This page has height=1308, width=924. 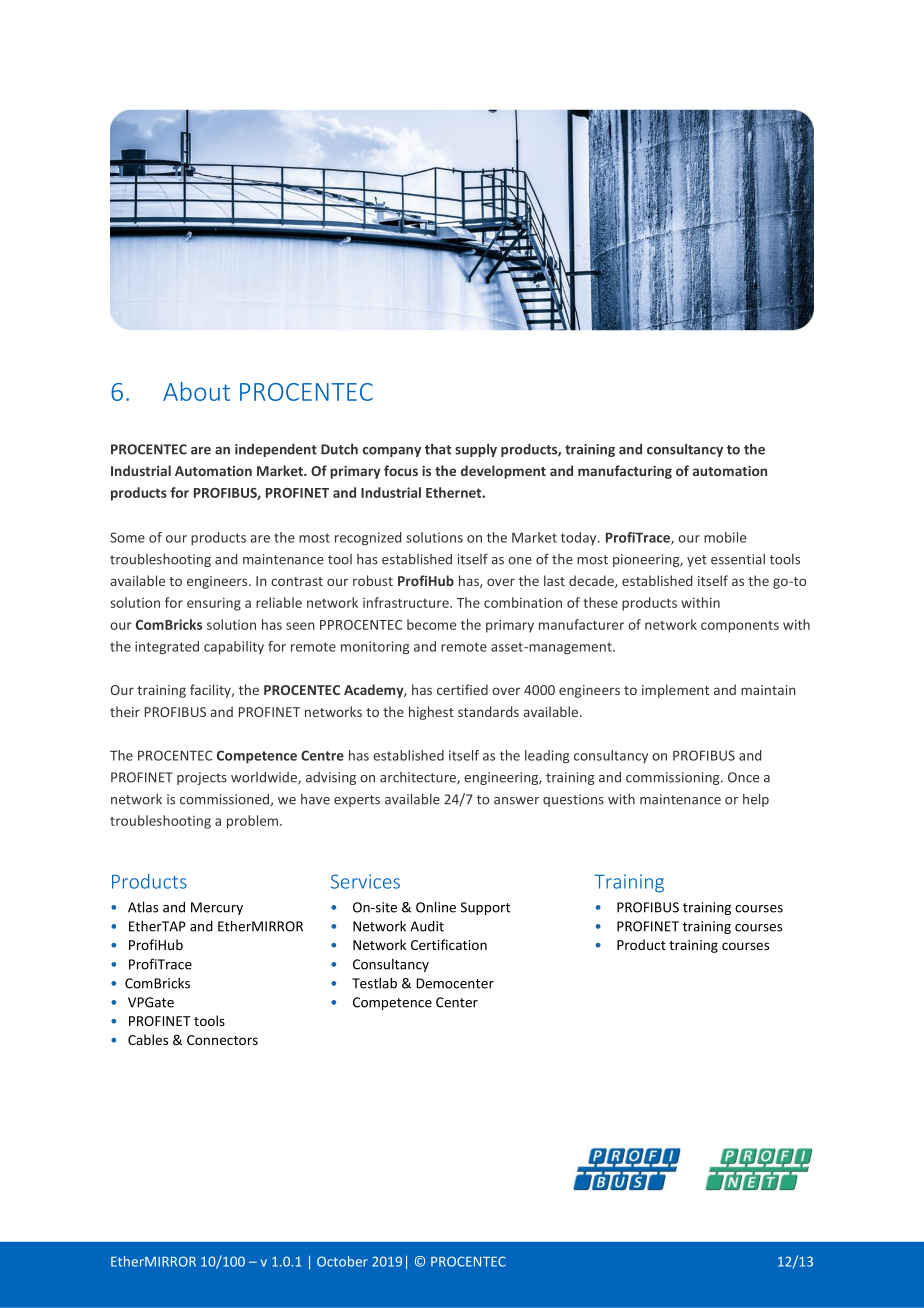 I want to click on Certification, so click(x=449, y=944).
